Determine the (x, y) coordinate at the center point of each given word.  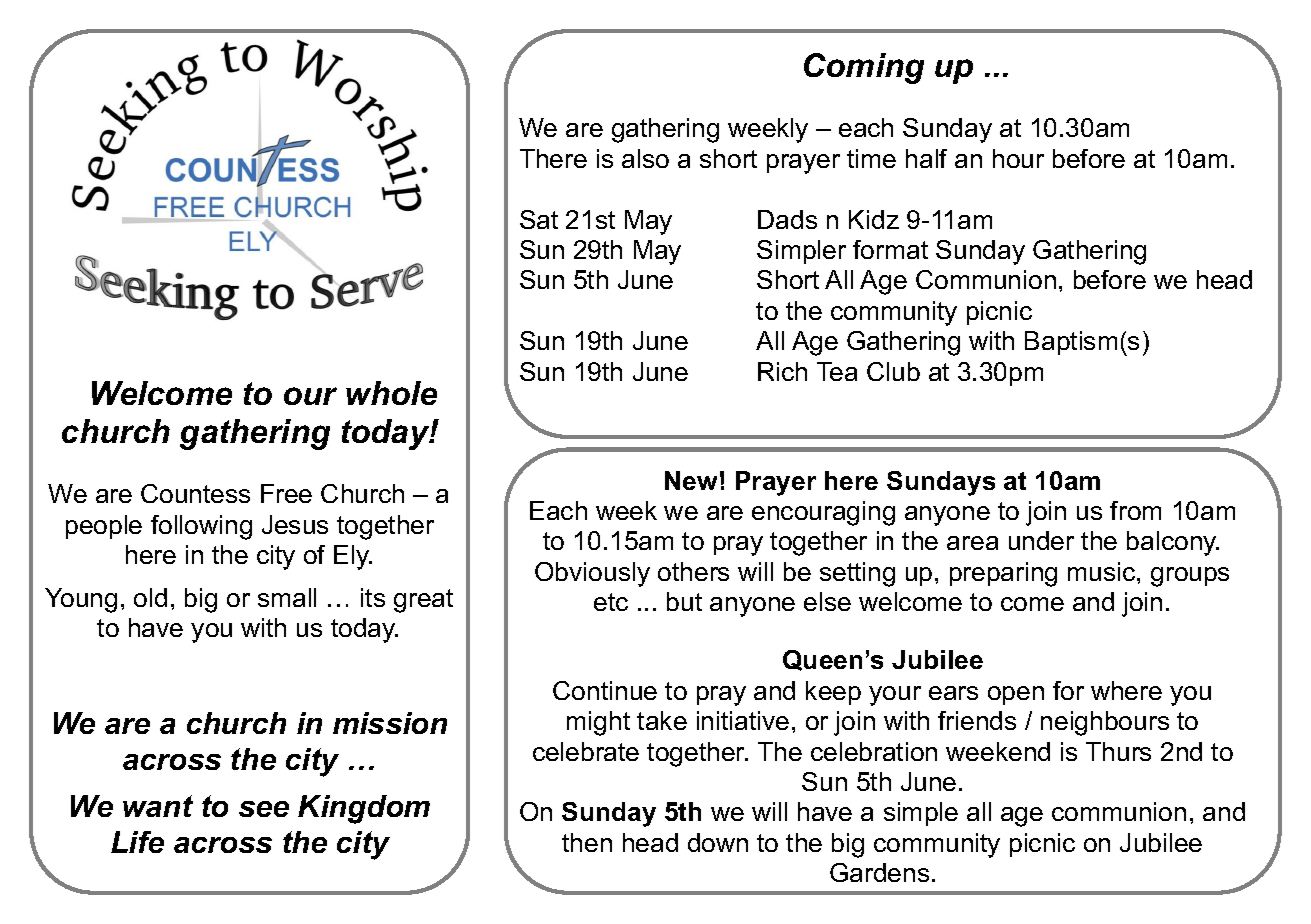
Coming (864, 68)
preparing (1003, 574)
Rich (782, 371)
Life (137, 842)
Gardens (879, 872)
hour (1018, 158)
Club (893, 371)
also (645, 158)
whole (391, 393)
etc (611, 602)
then (587, 842)
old (150, 597)
